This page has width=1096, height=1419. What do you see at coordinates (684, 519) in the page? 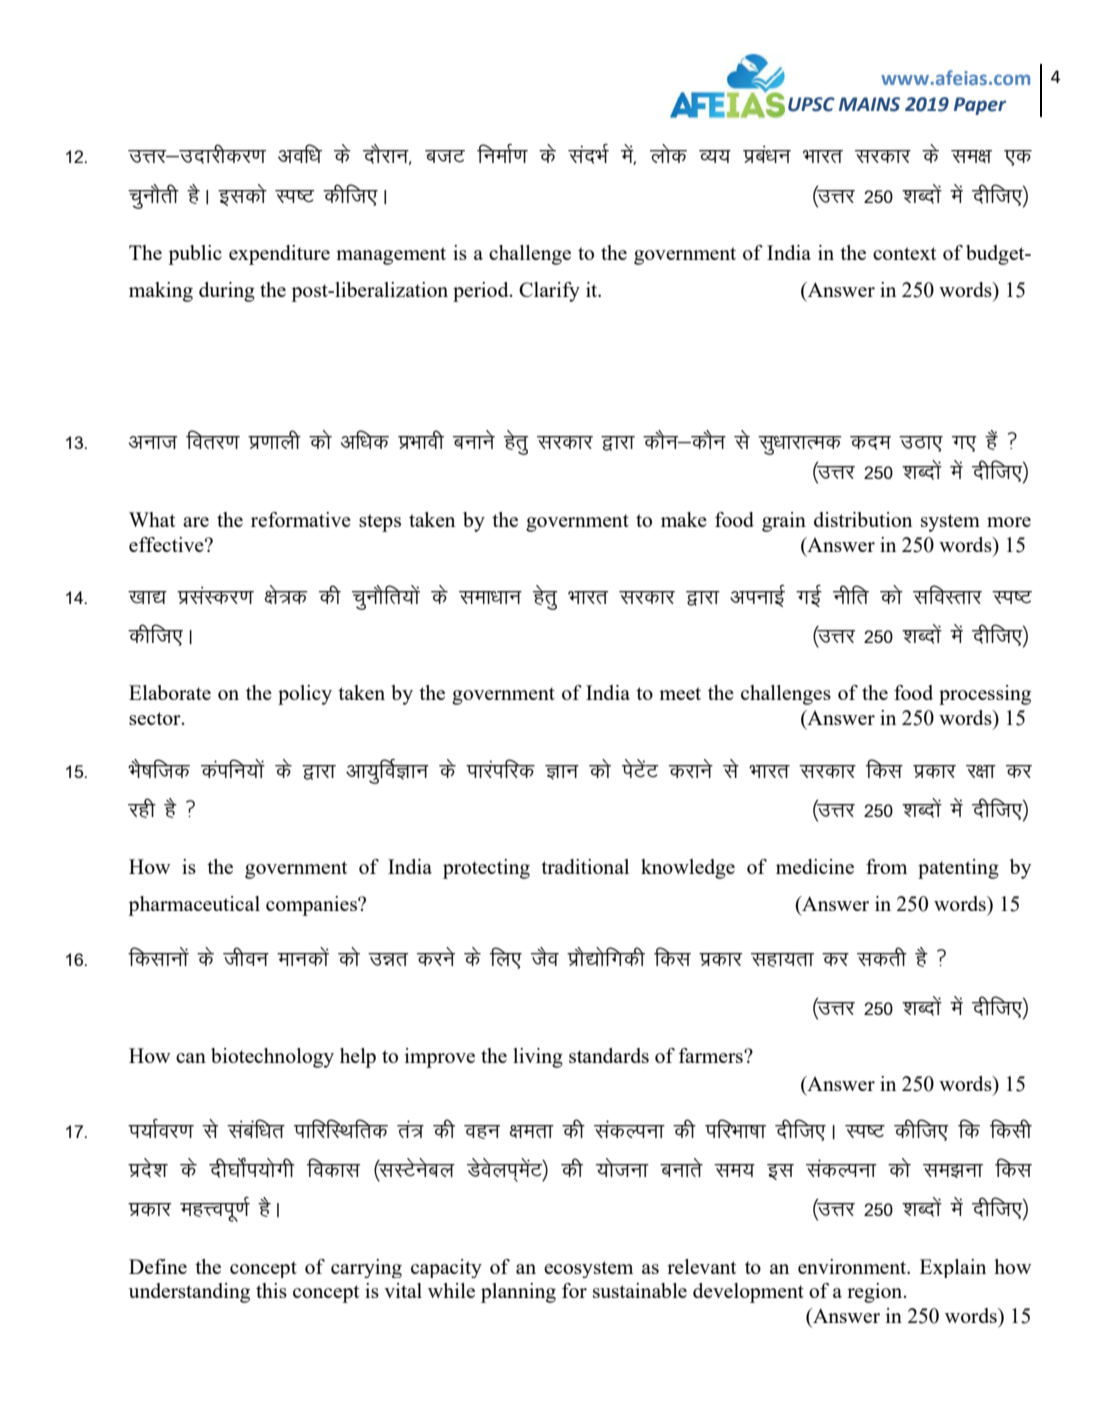
I see `make` at bounding box center [684, 519].
